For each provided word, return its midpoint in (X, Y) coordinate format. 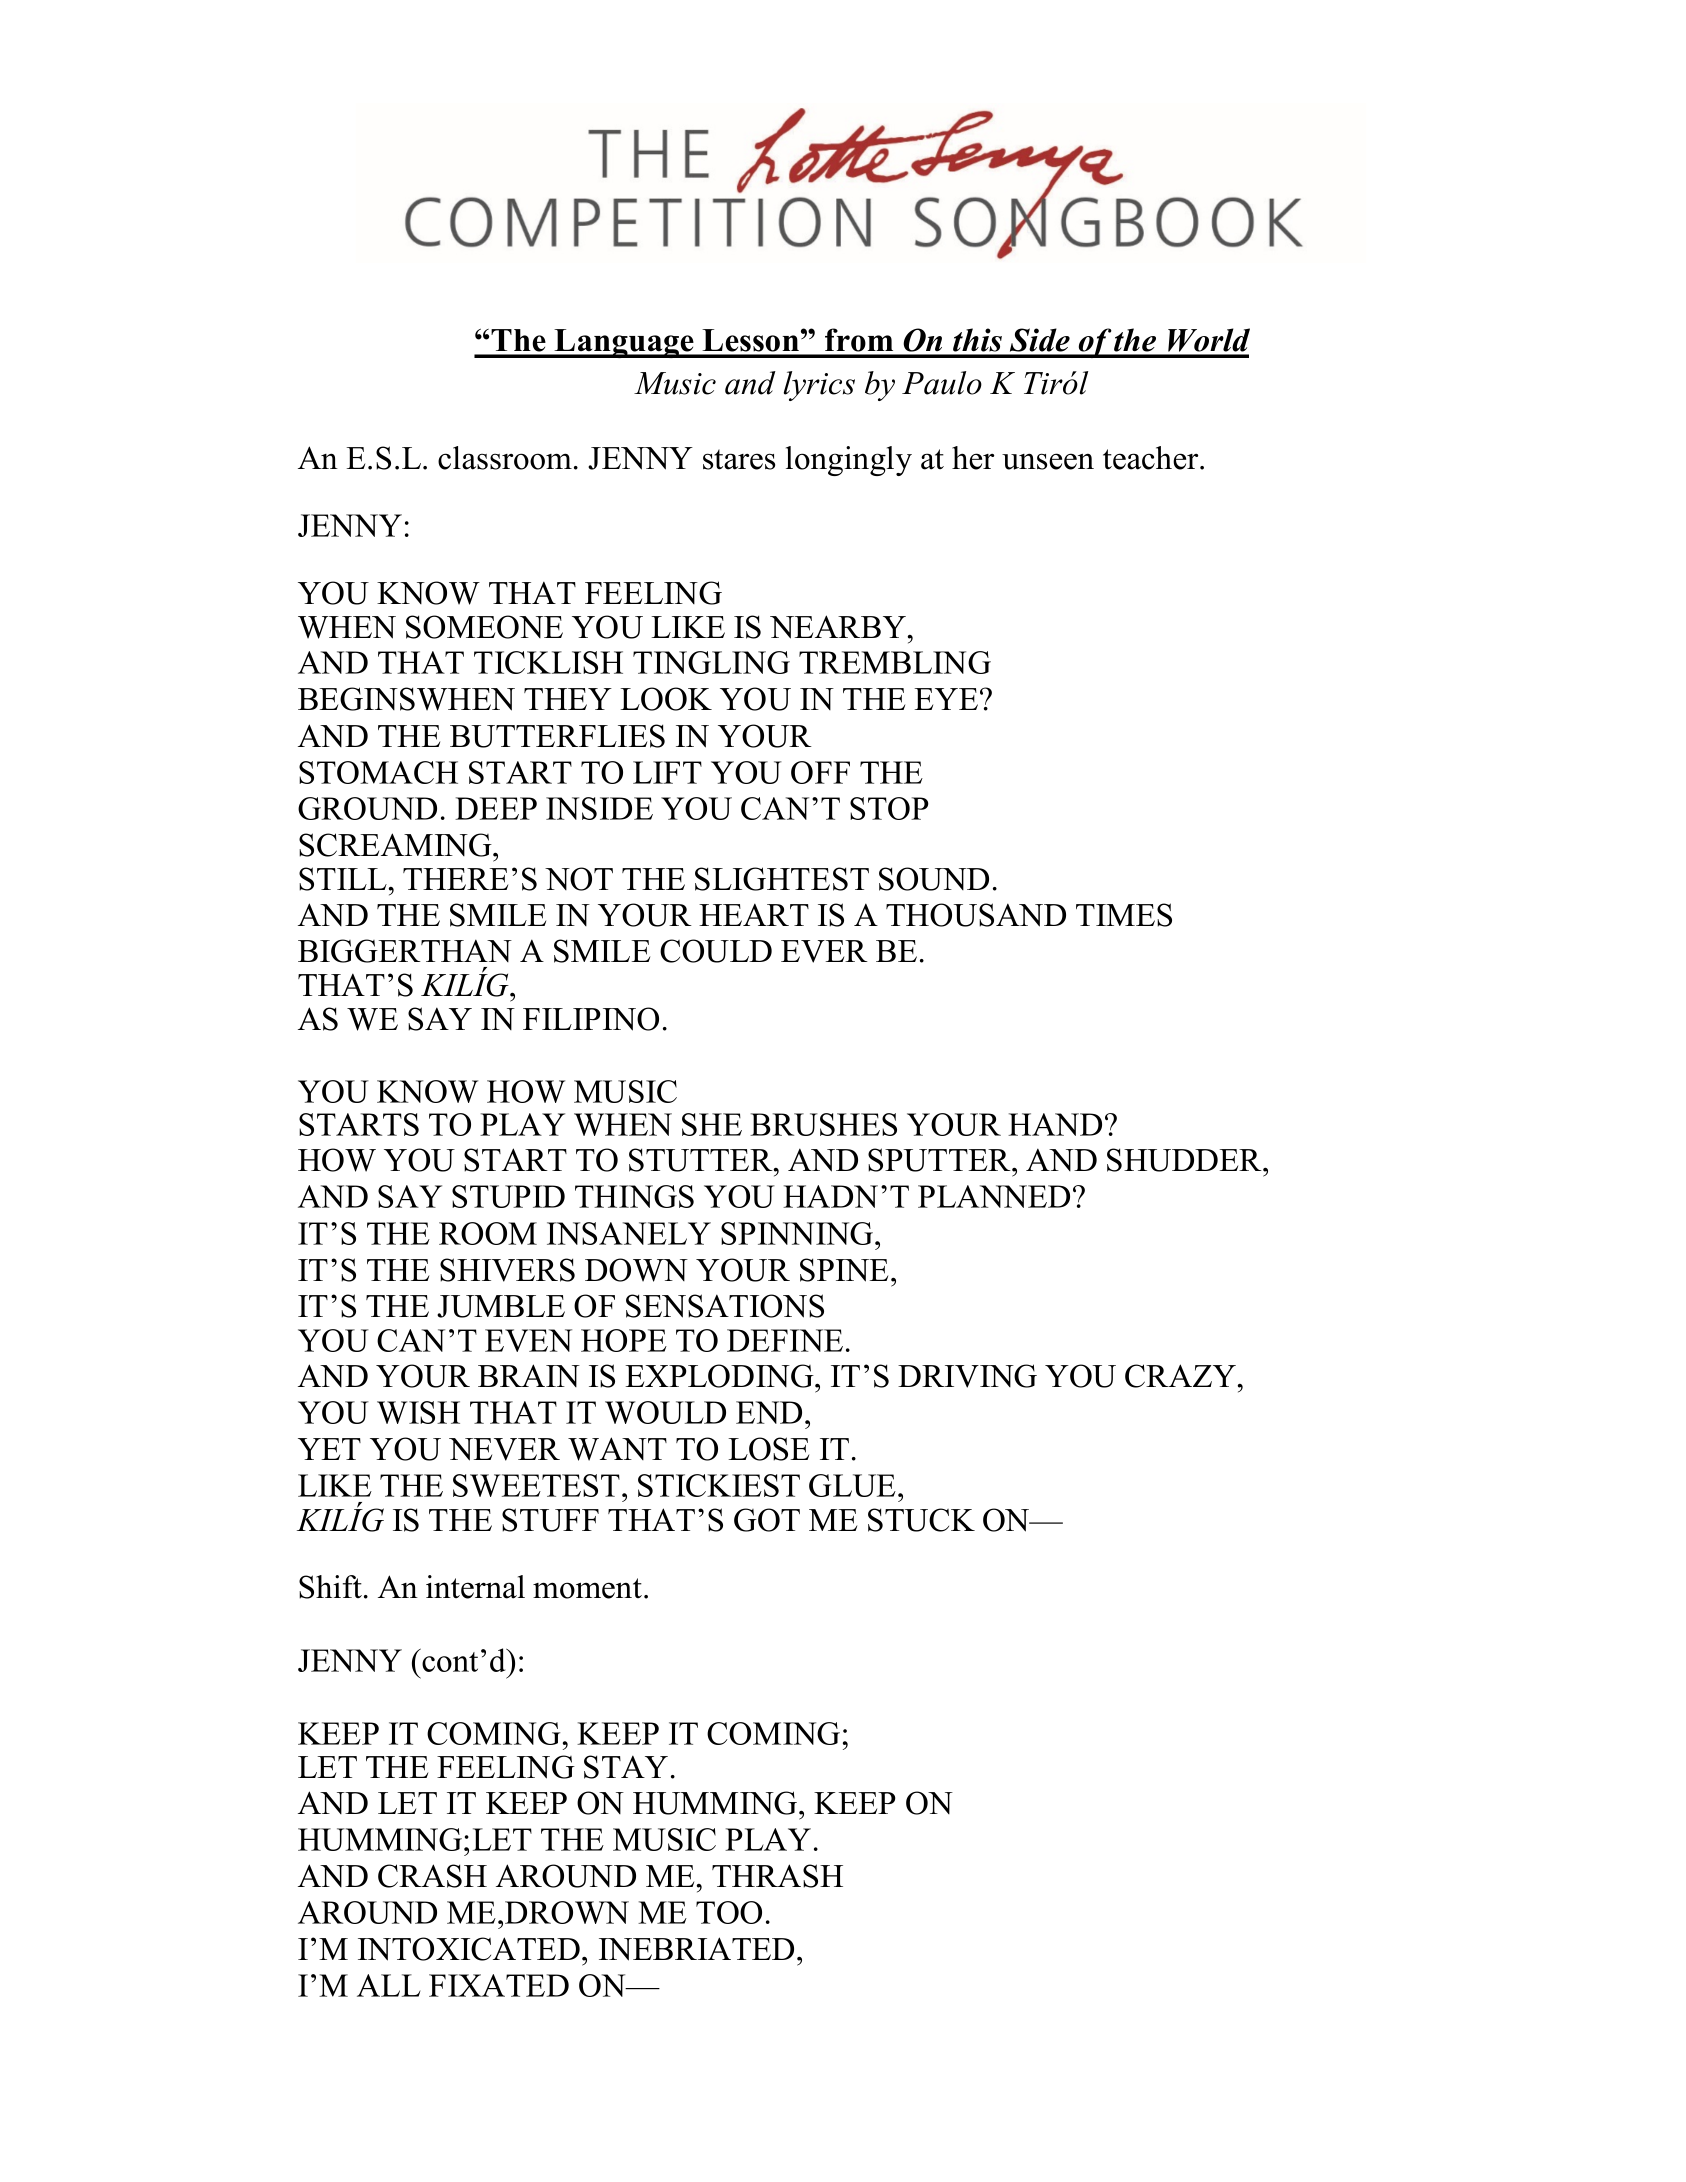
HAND (1055, 1124)
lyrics (819, 386)
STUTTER (702, 1160)
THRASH (777, 1876)
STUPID (508, 1196)
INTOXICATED (469, 1949)
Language (624, 343)
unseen (1048, 461)
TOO (729, 1912)
